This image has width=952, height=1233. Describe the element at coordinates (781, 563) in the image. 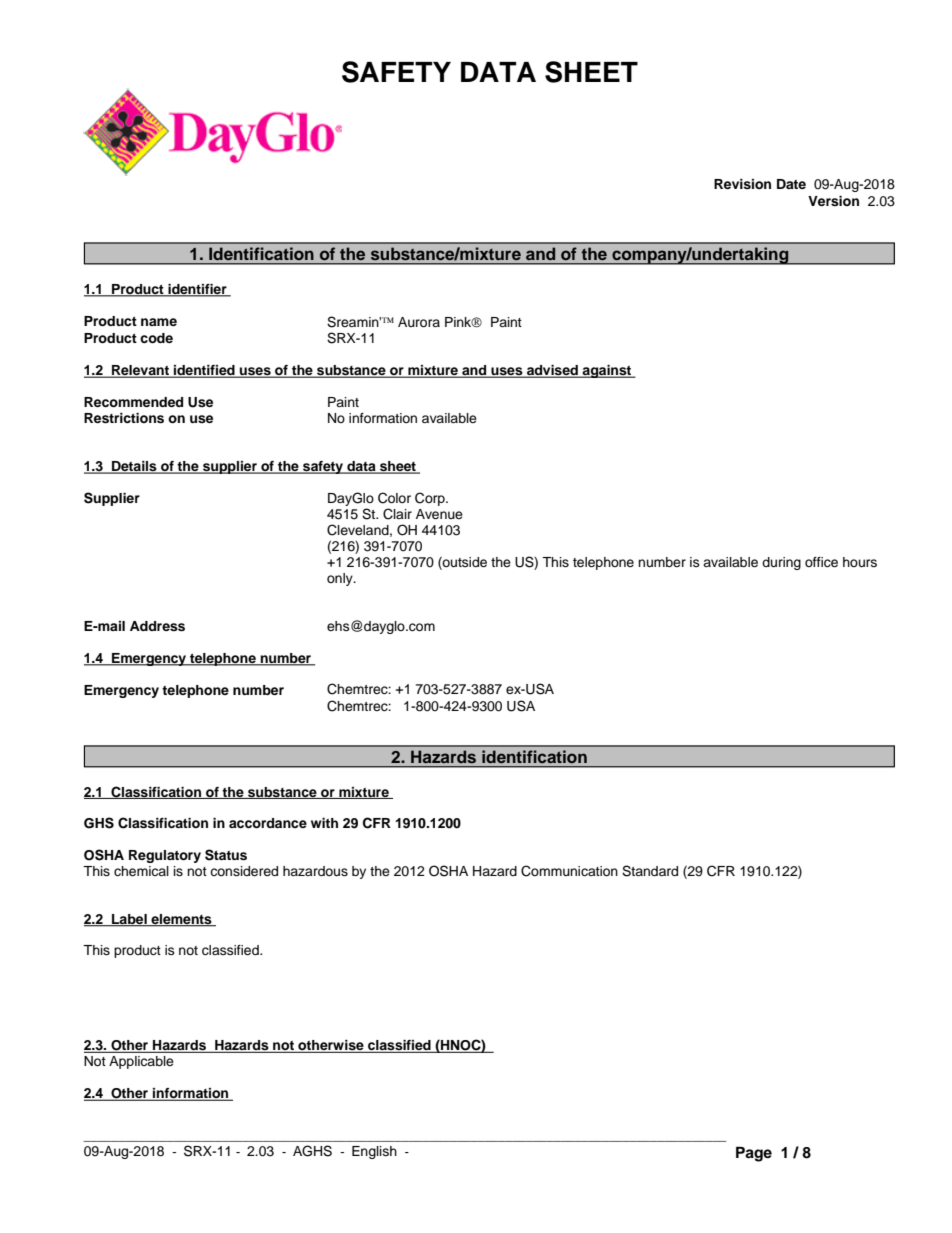

I see `during` at that location.
